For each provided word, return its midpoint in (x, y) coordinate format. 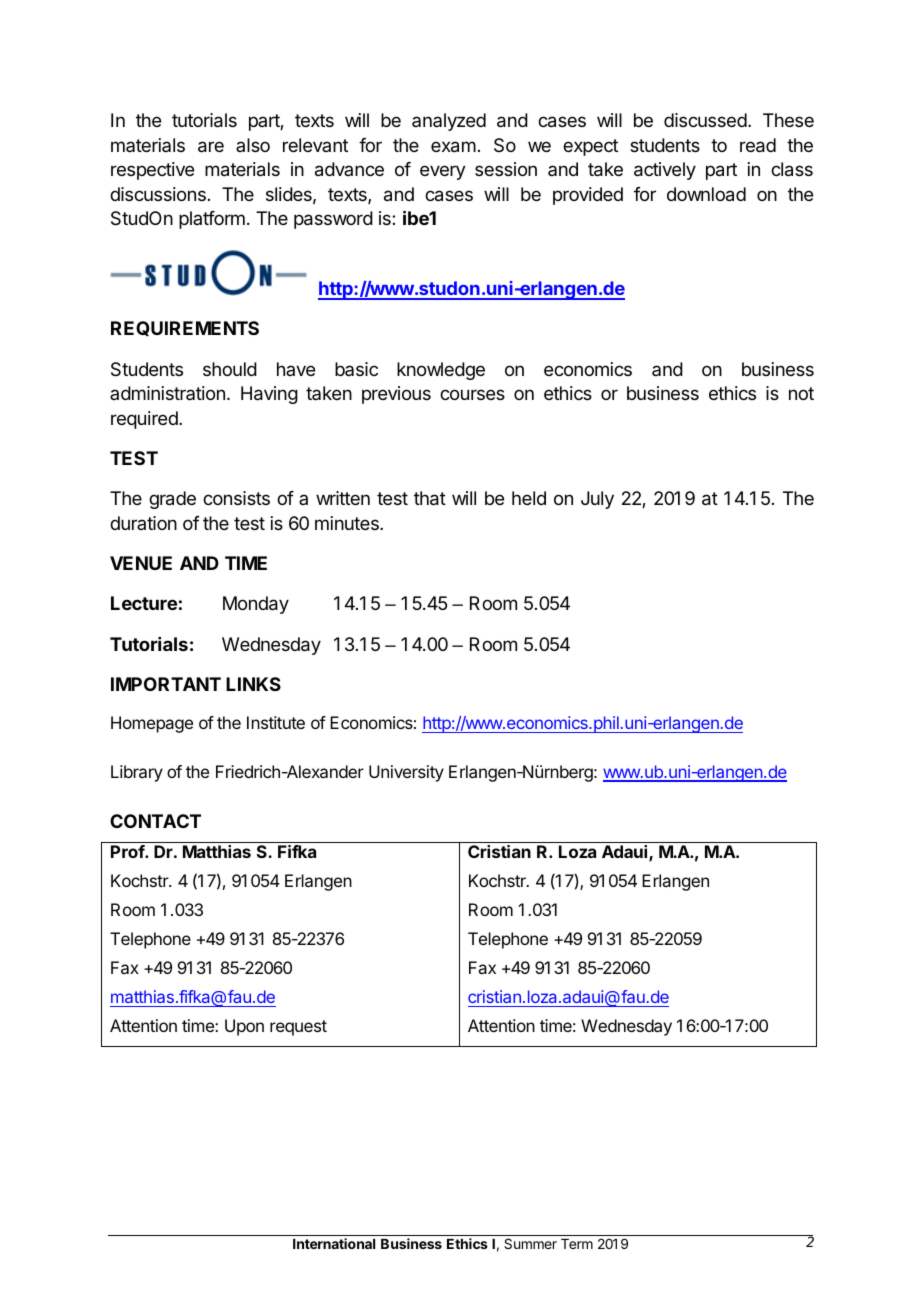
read (758, 145)
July (597, 500)
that (430, 498)
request (298, 1028)
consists (236, 498)
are (211, 147)
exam (453, 147)
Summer (530, 1243)
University (406, 773)
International (334, 1243)
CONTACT (155, 821)
